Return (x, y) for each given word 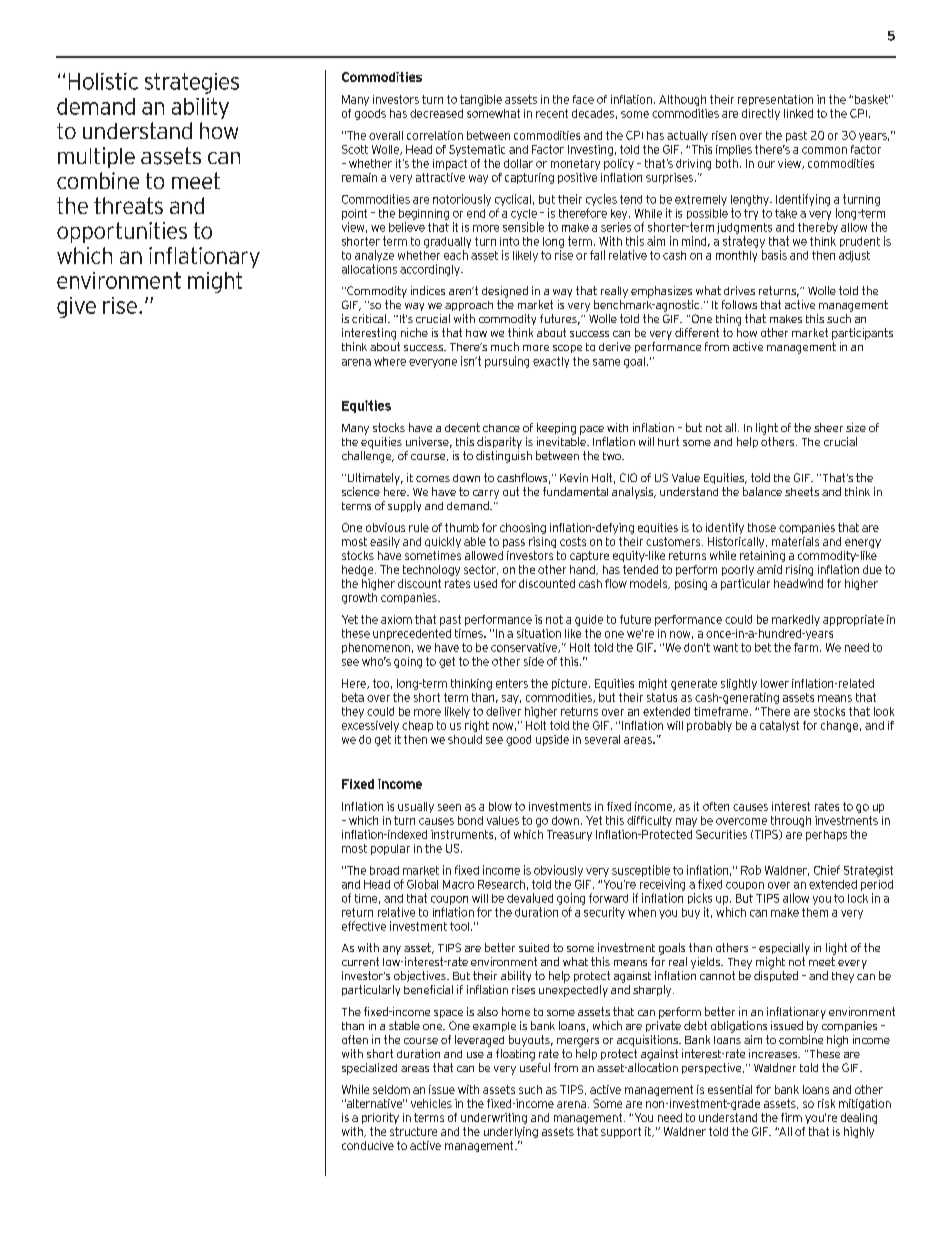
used (485, 583)
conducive (368, 1145)
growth (359, 598)
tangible (481, 100)
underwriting (494, 1118)
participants (862, 334)
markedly (796, 620)
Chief (827, 870)
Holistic (103, 81)
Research (501, 884)
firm (791, 1117)
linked (798, 113)
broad (384, 870)
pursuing (507, 362)
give (76, 307)
